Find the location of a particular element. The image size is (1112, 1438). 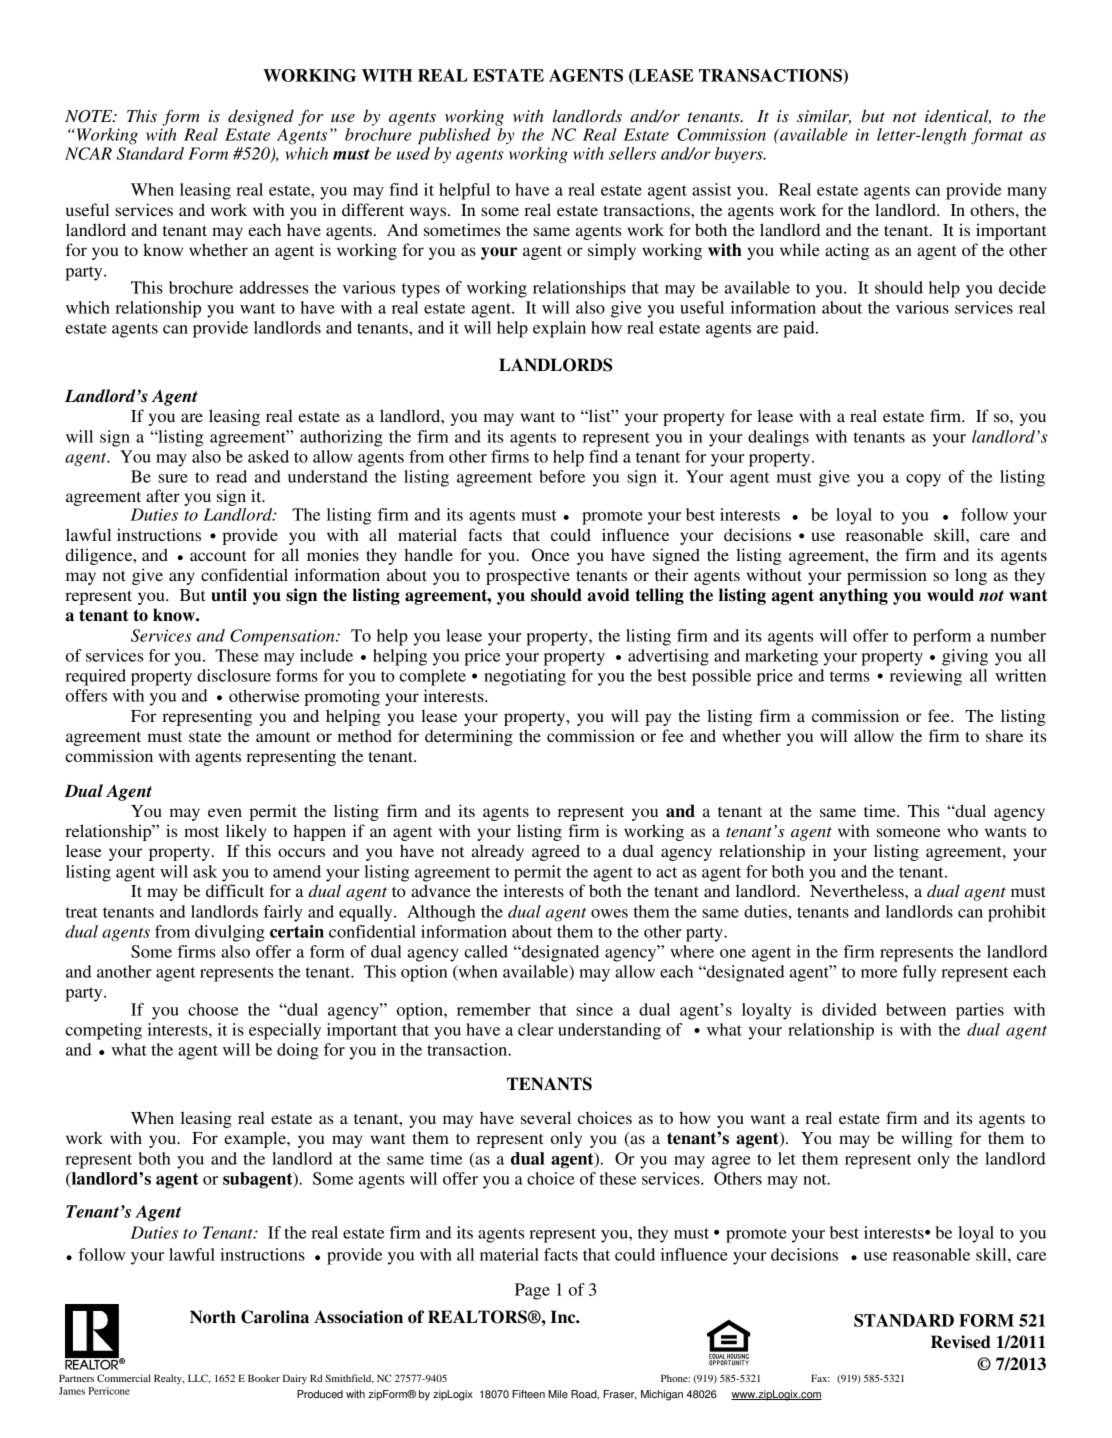

determining is located at coordinates (469, 737).
